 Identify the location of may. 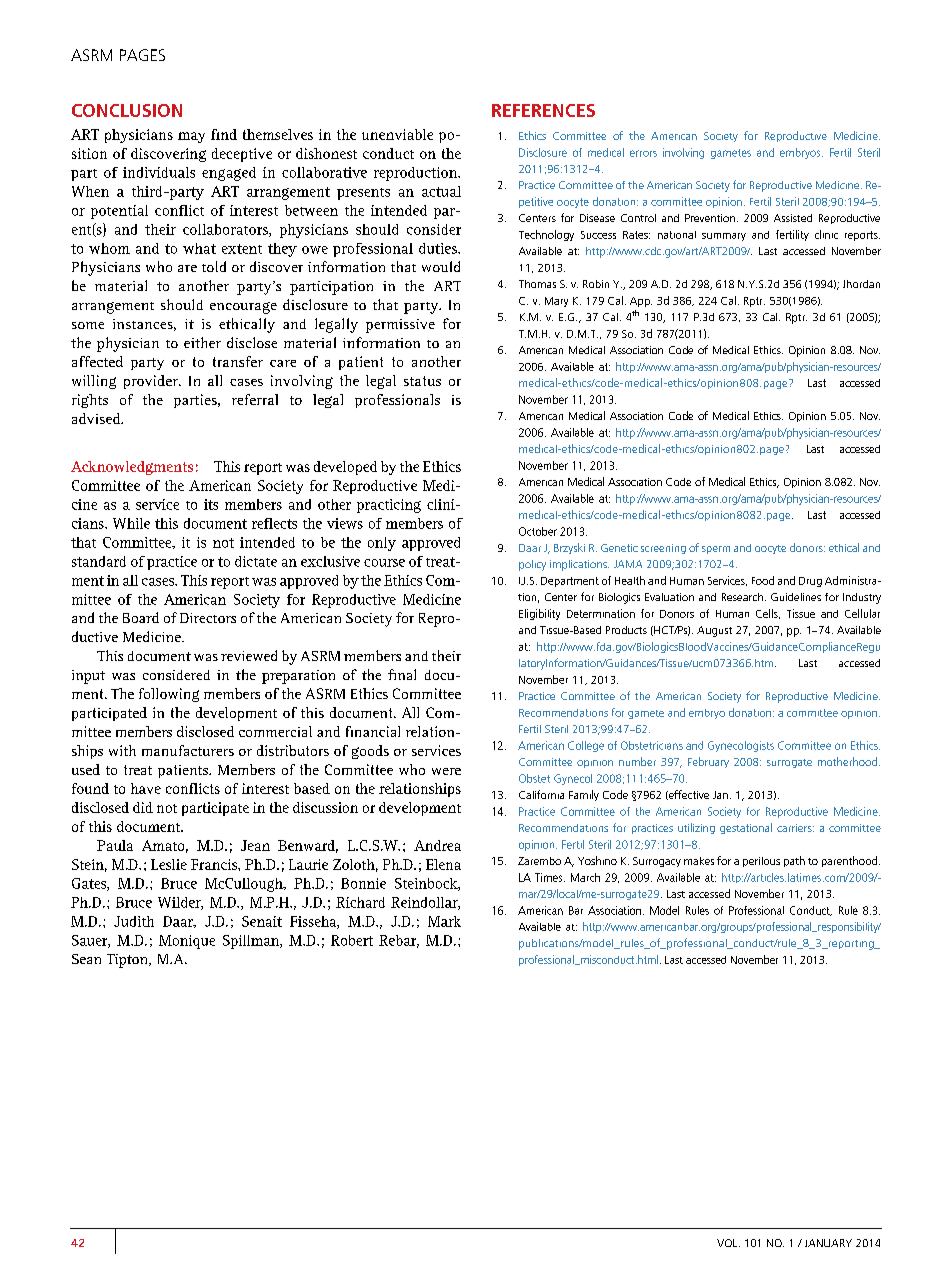
(191, 137).
